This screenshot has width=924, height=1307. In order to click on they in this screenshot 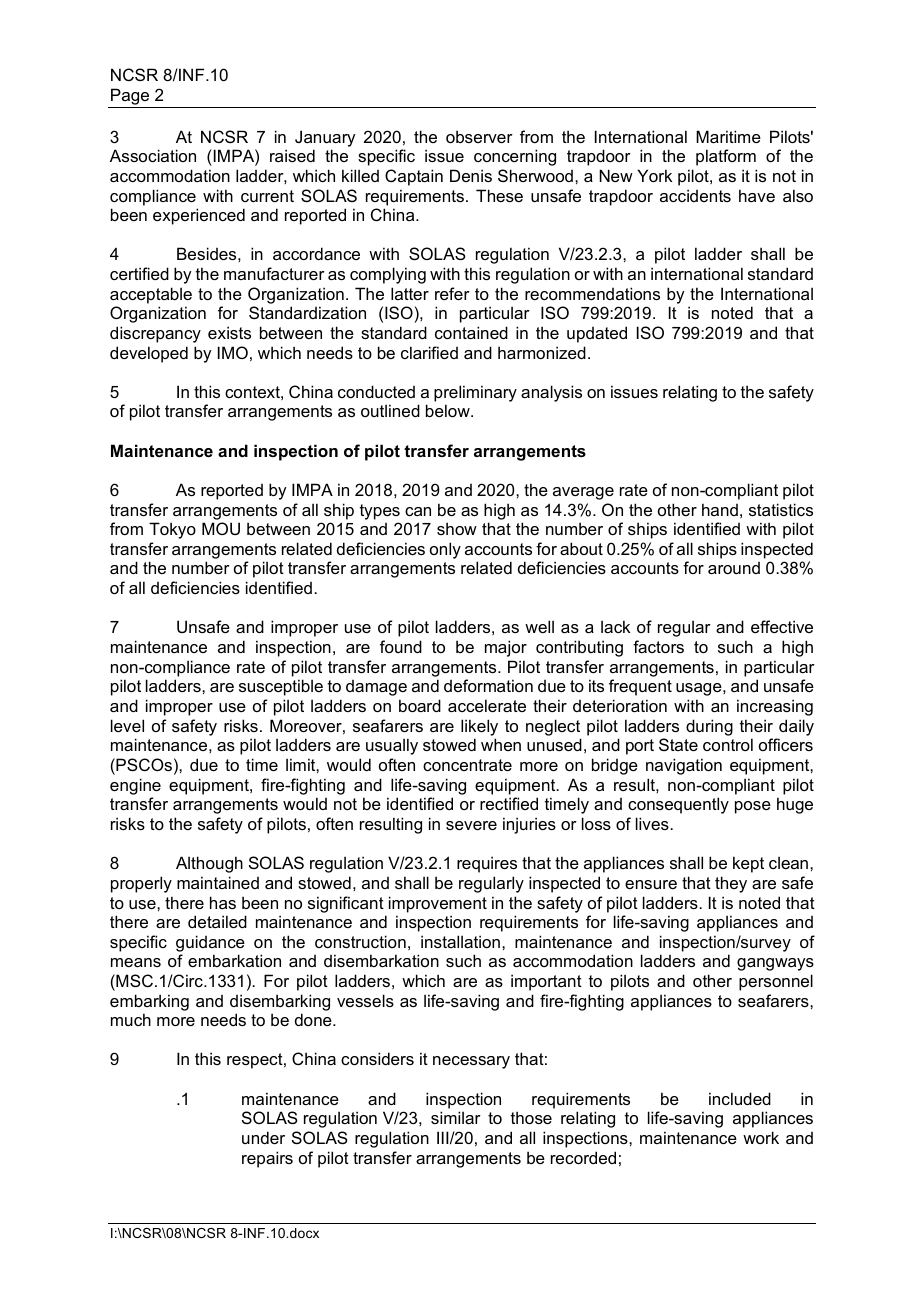, I will do `click(731, 884)`.
